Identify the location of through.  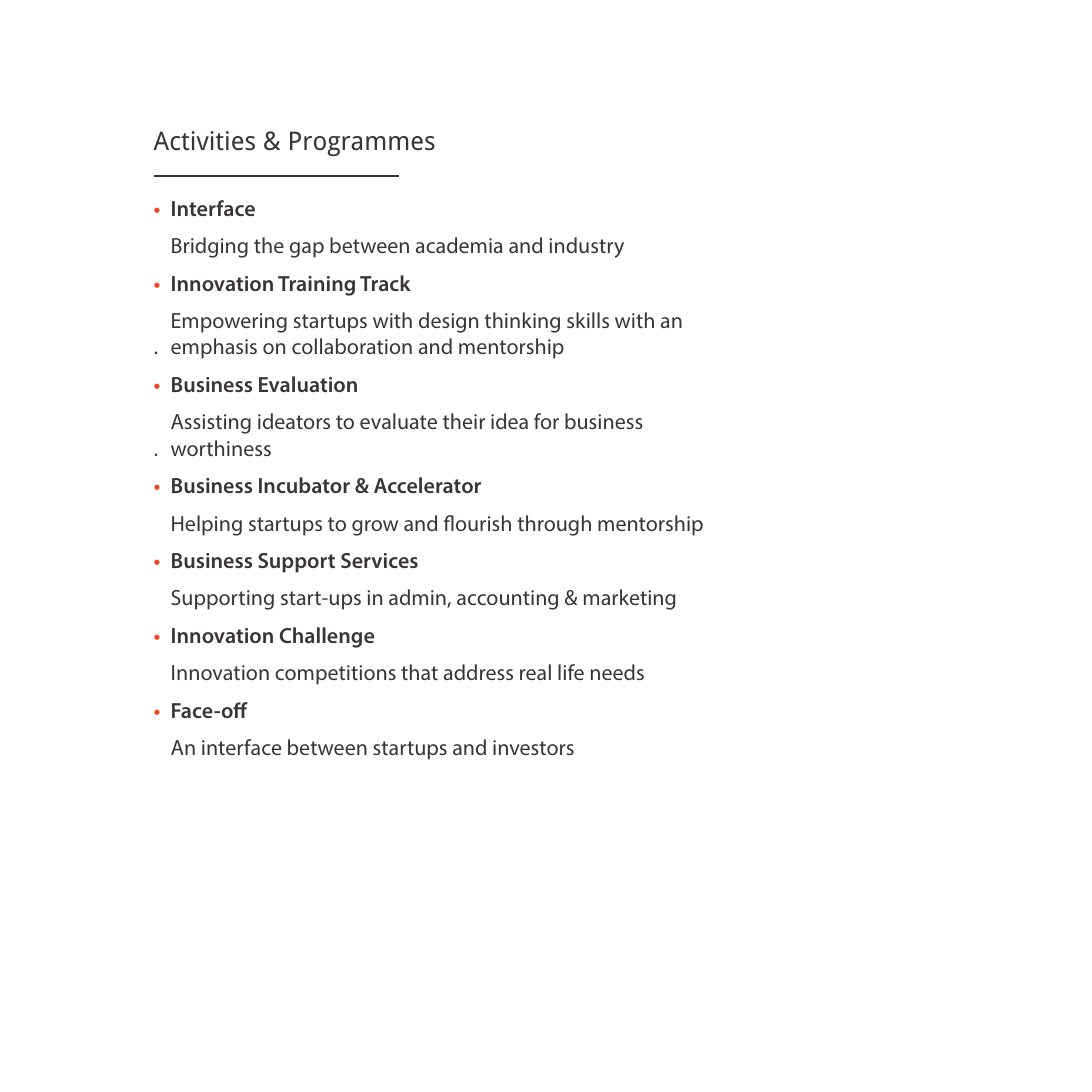
(554, 525).
